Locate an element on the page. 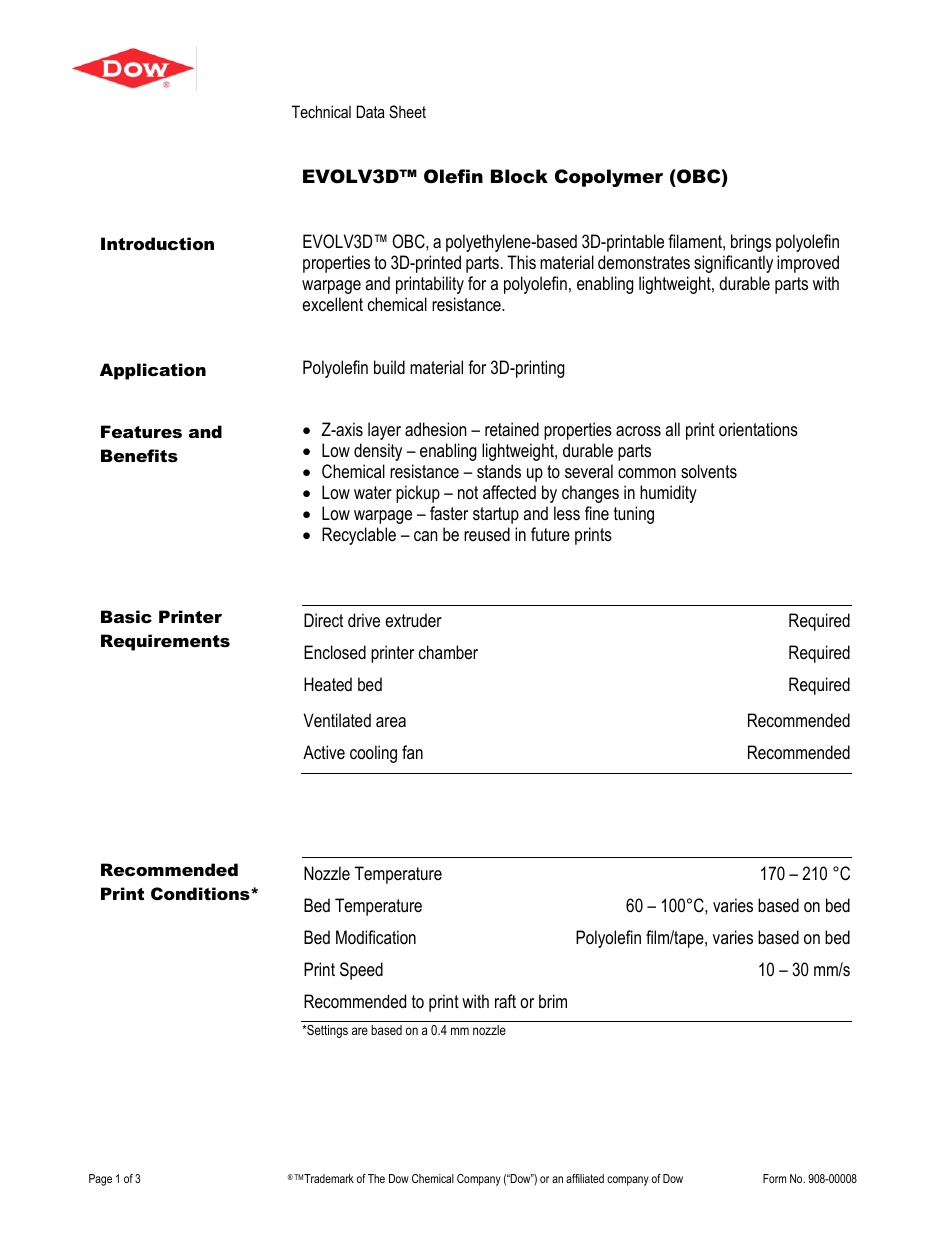 This image has height=1233, width=952. Benefits is located at coordinates (139, 455).
